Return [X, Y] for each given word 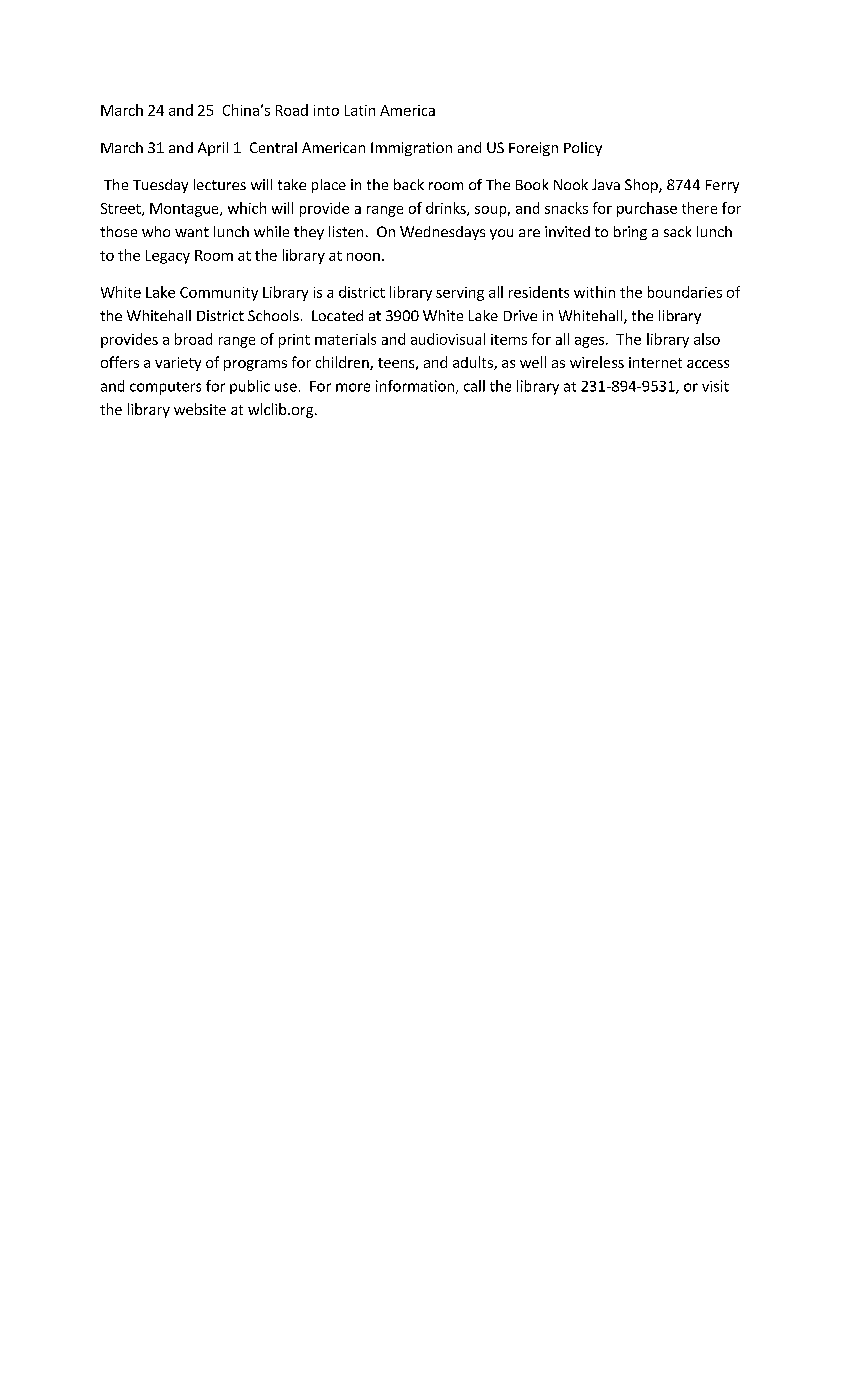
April [213, 149]
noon [363, 257]
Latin [360, 110]
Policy [583, 149]
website [200, 409]
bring [630, 233]
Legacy [168, 257]
